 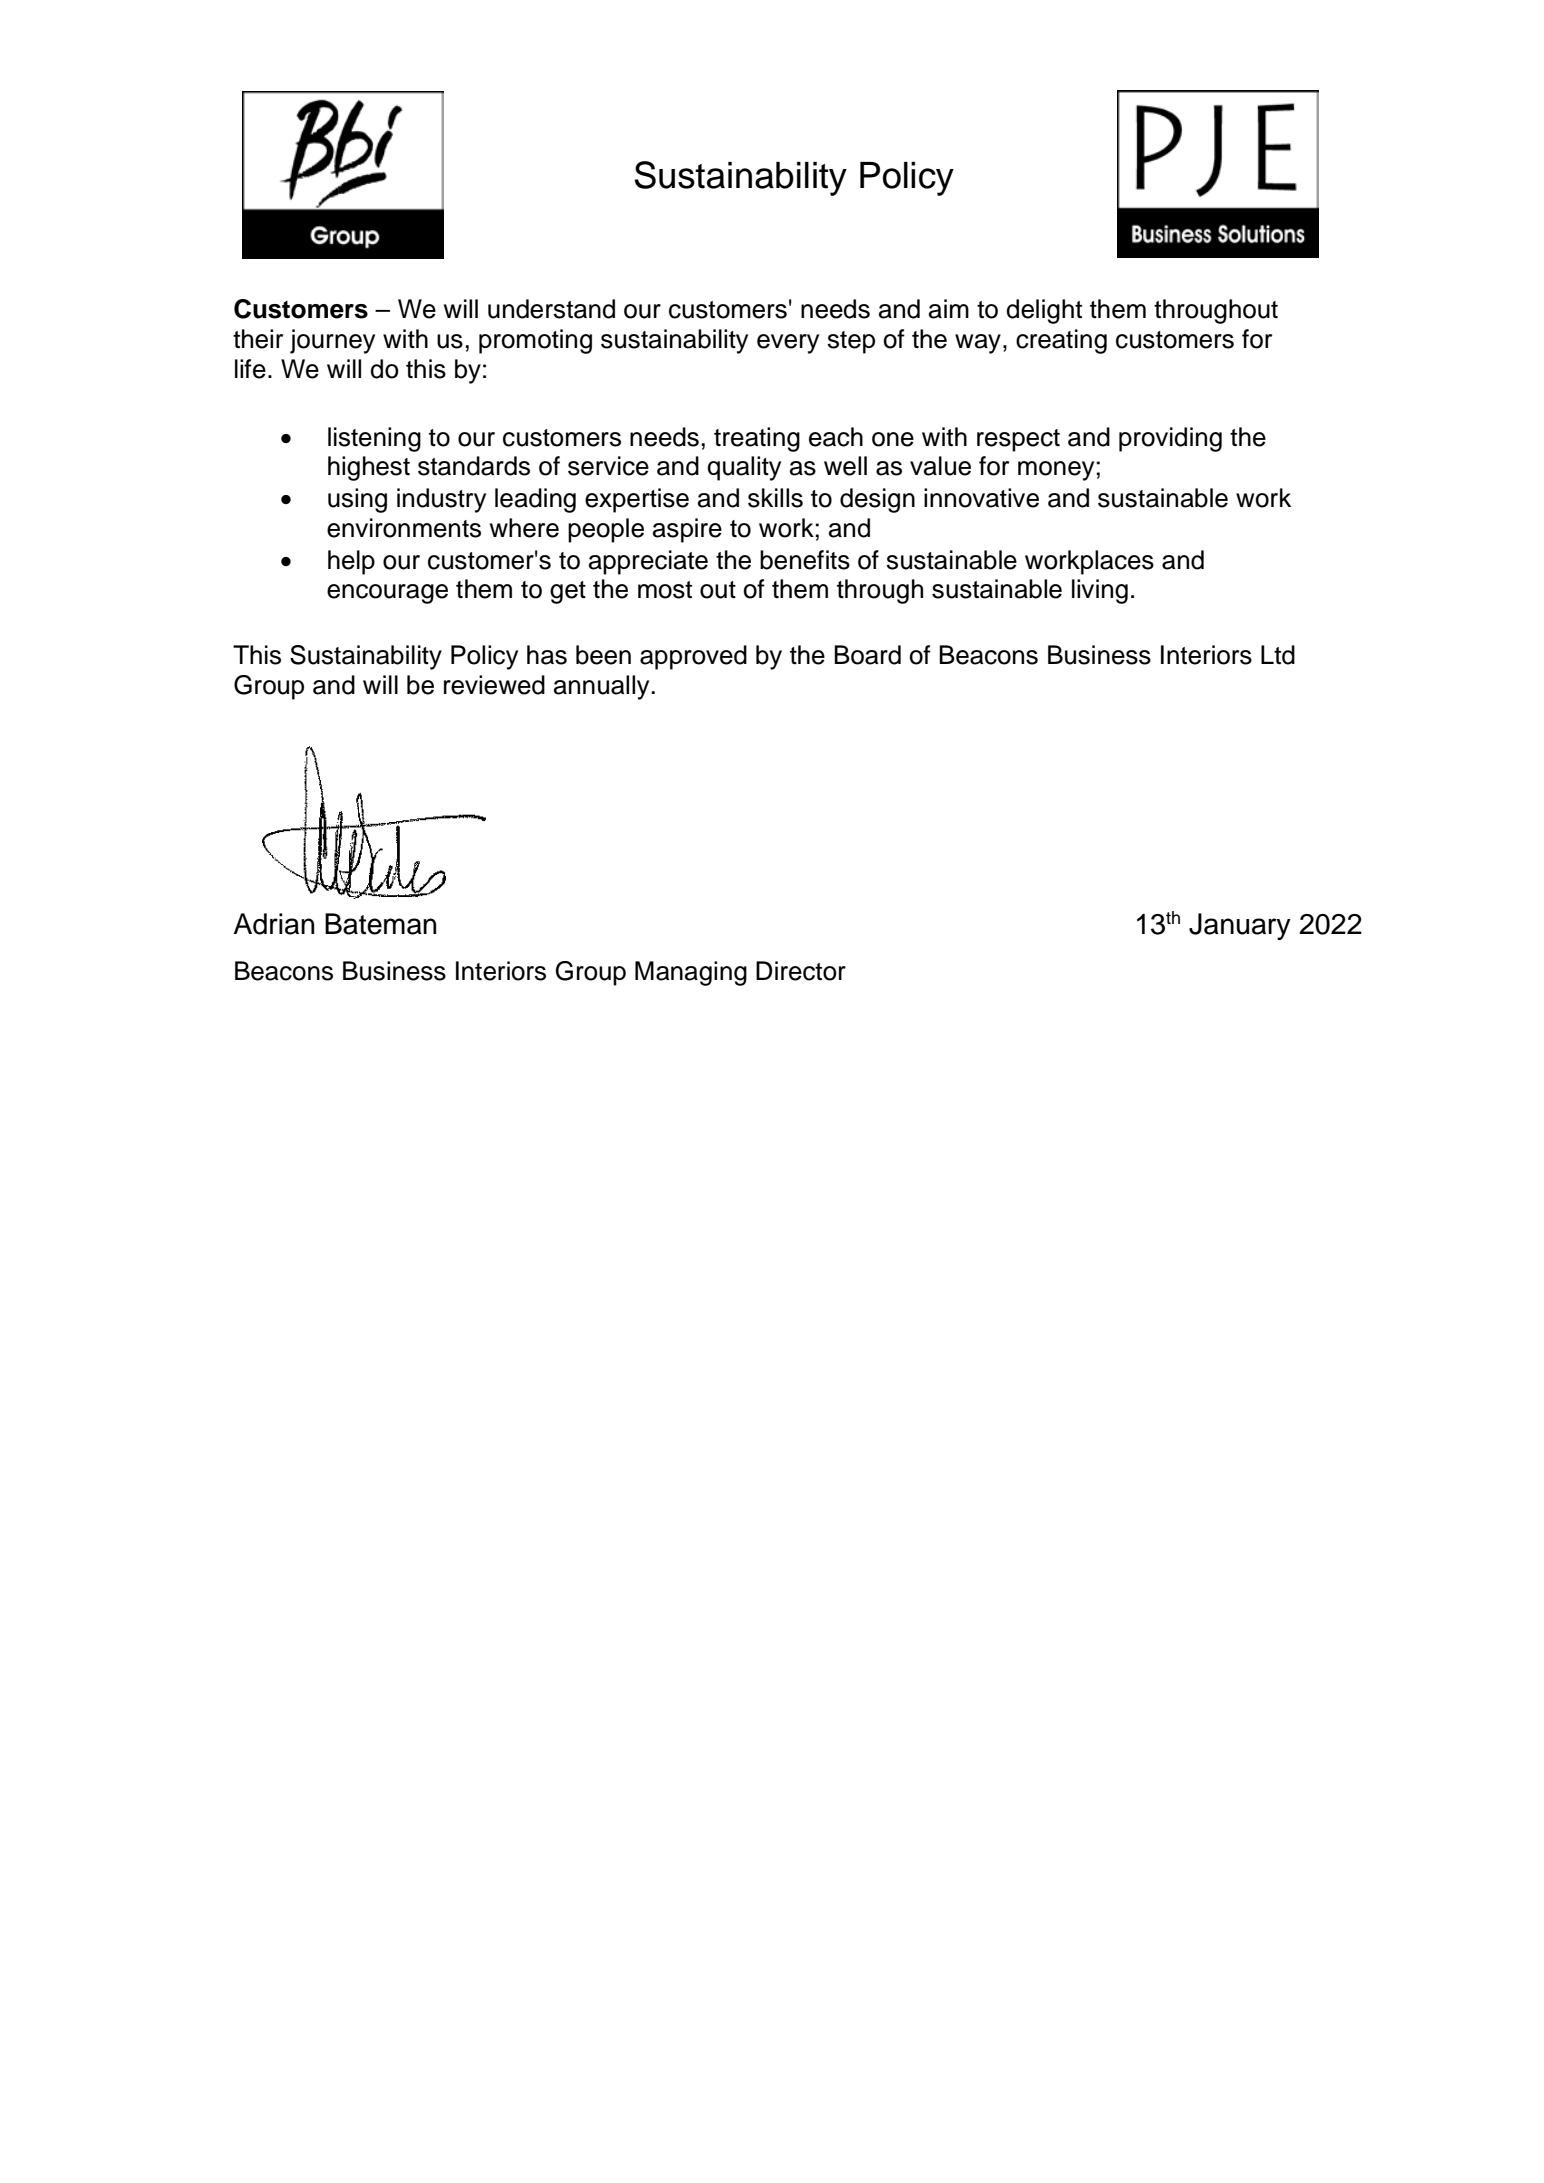 What do you see at coordinates (1100, 591) in the page?
I see `living` at bounding box center [1100, 591].
